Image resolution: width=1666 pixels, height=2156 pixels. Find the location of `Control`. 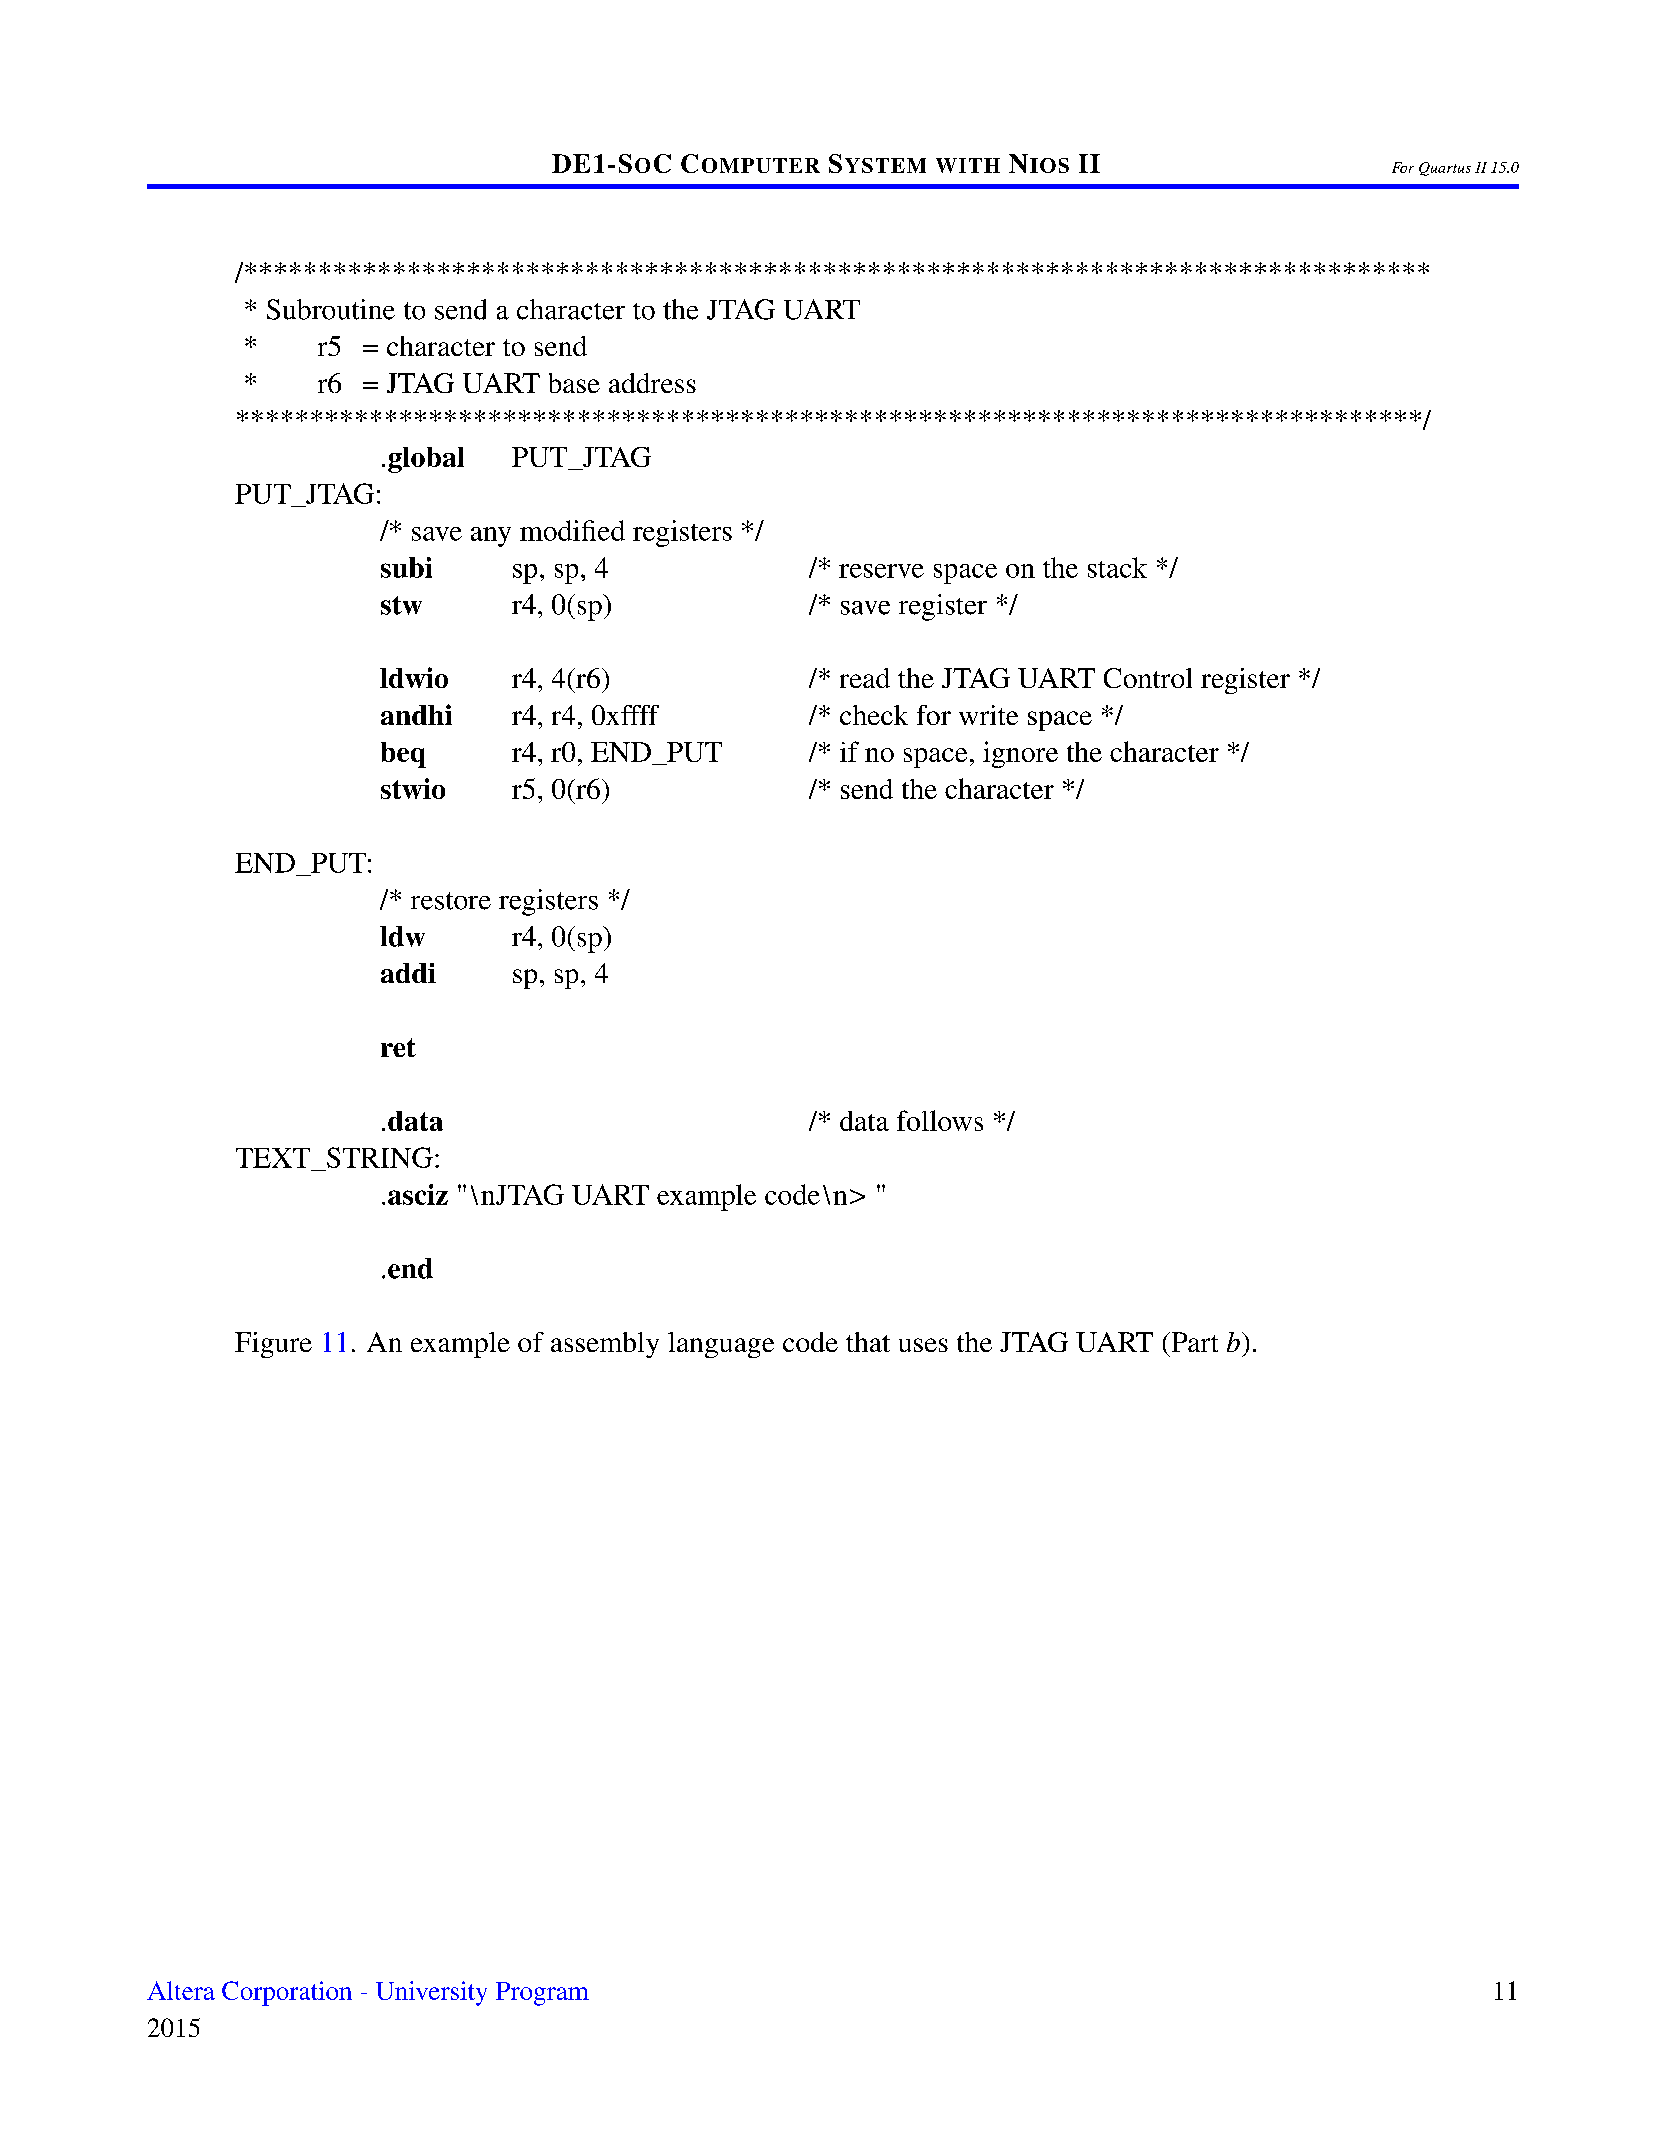

Control is located at coordinates (1148, 678).
